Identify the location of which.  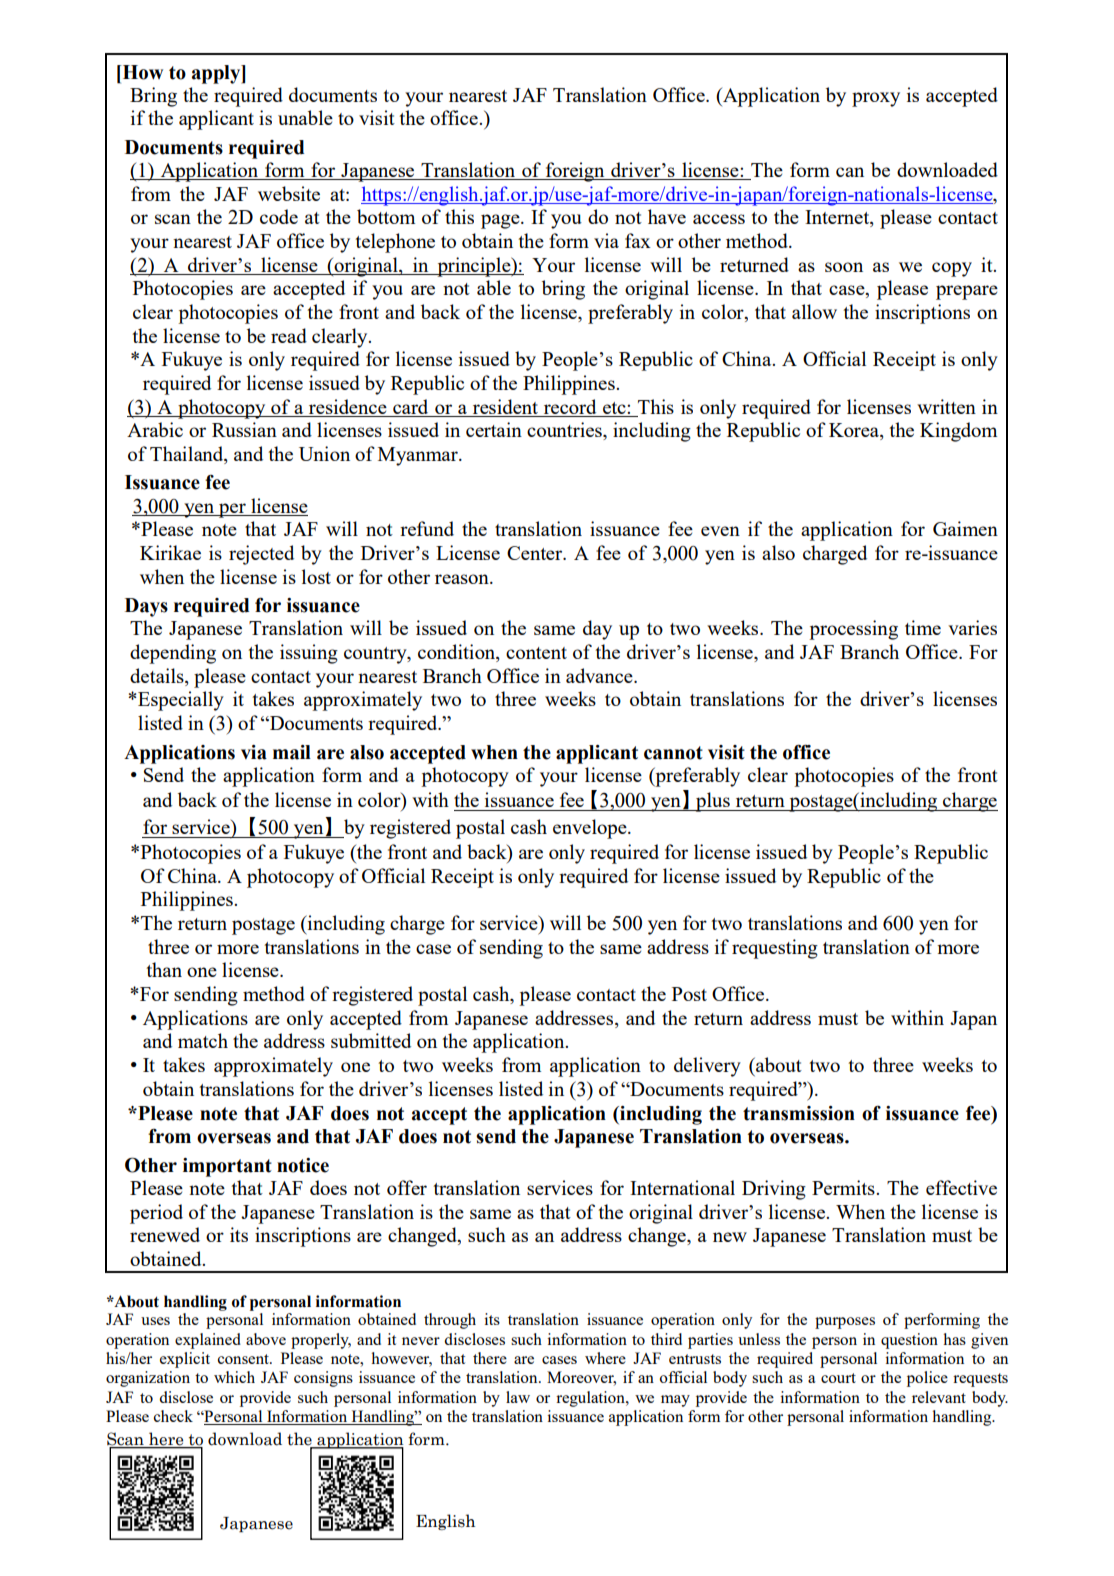
(234, 1377).
